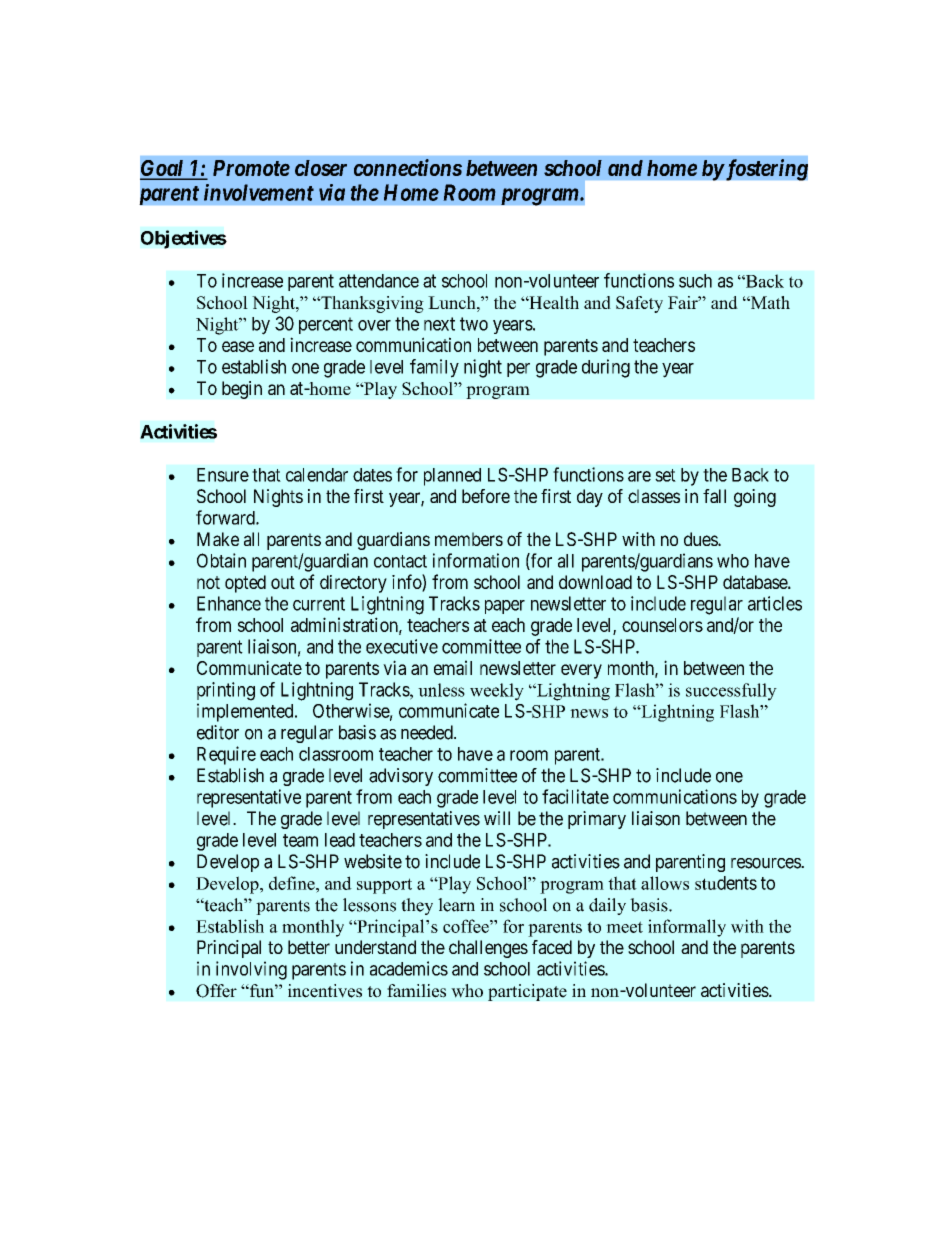  Describe the element at coordinates (497, 692) in the page. I see `weekly` at that location.
